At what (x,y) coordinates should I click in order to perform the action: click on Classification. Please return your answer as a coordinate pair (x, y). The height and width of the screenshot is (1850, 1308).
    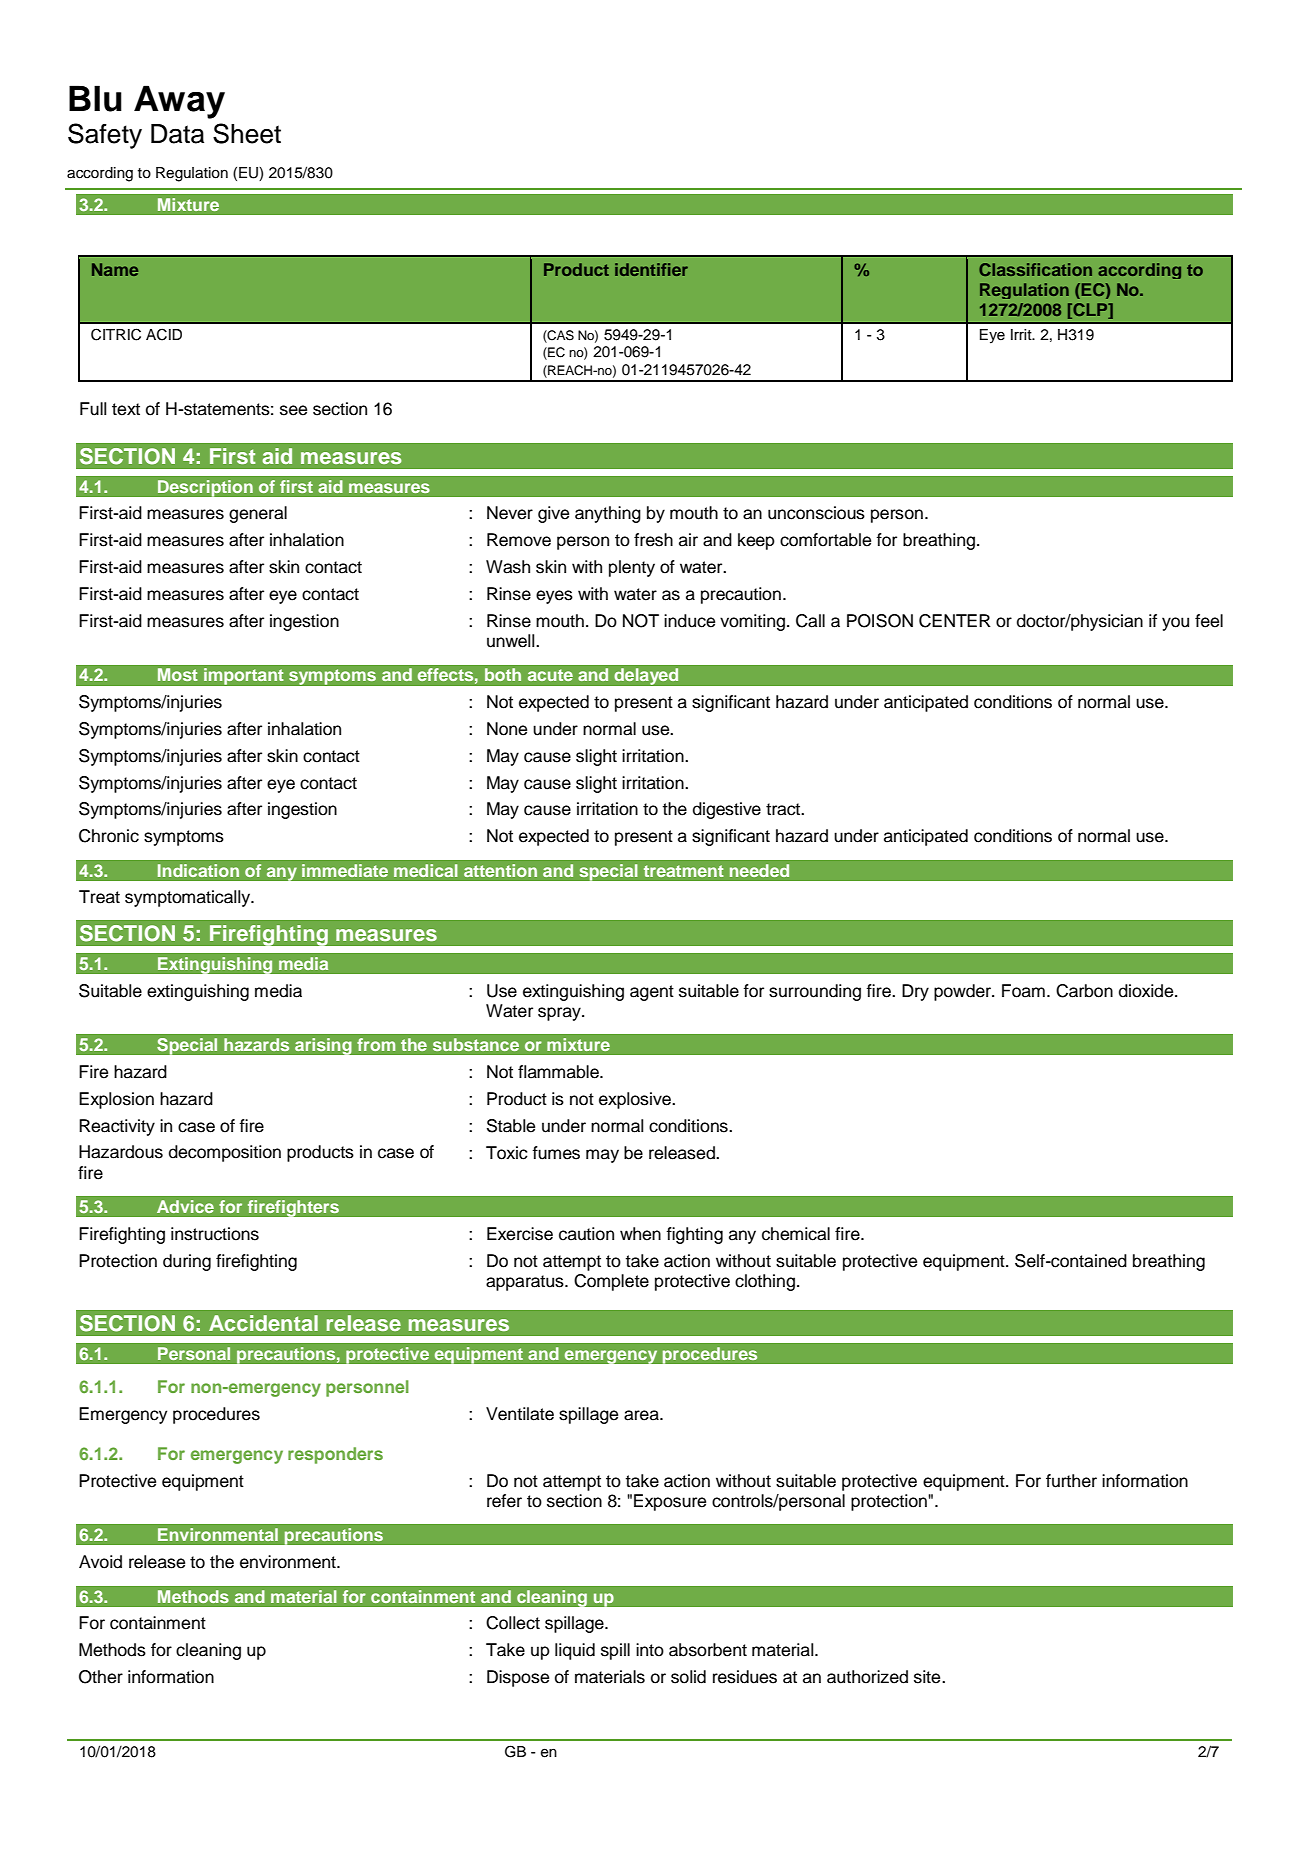
    Looking at the image, I should click on (1035, 269).
